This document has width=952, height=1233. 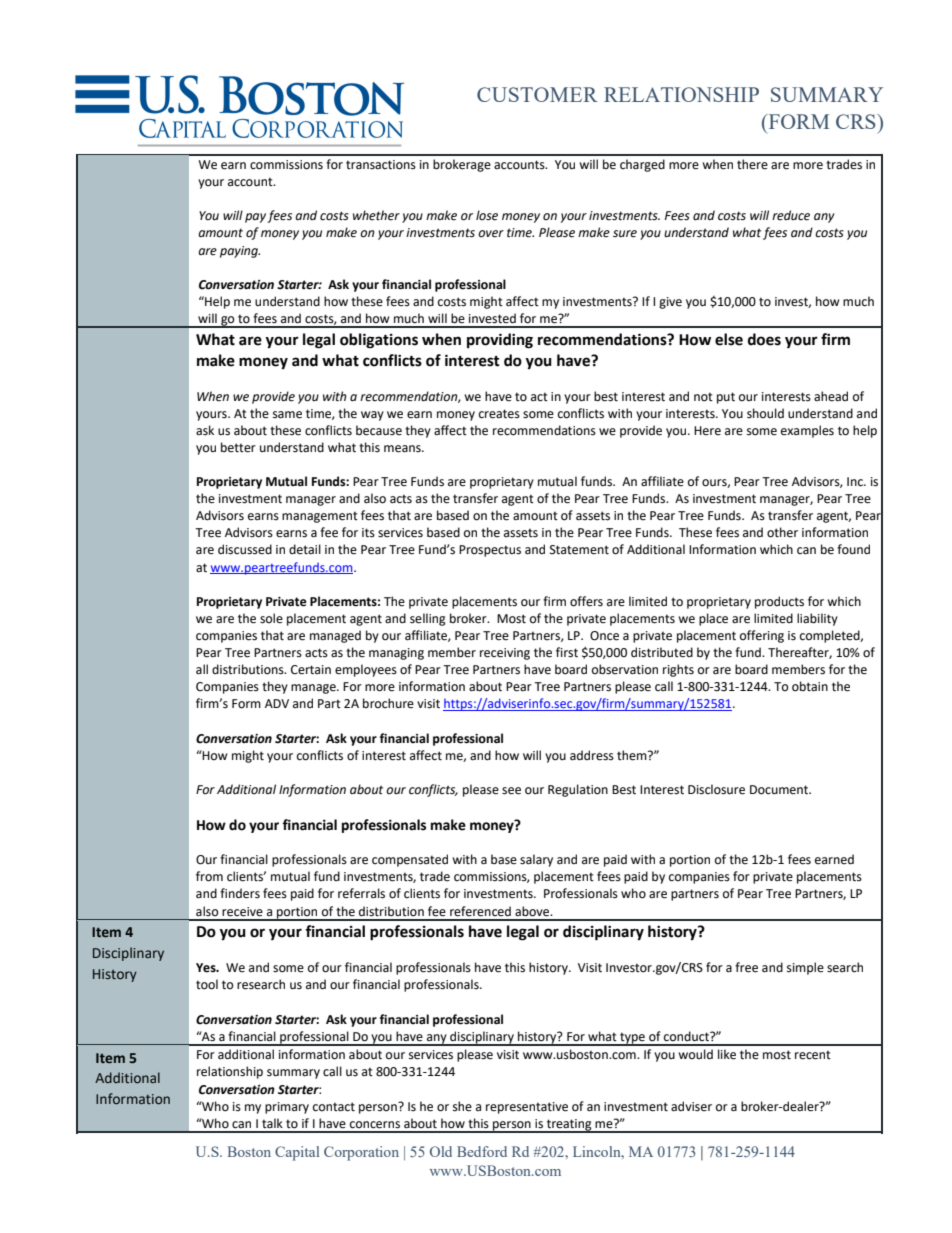 I want to click on talk, so click(x=272, y=1123).
